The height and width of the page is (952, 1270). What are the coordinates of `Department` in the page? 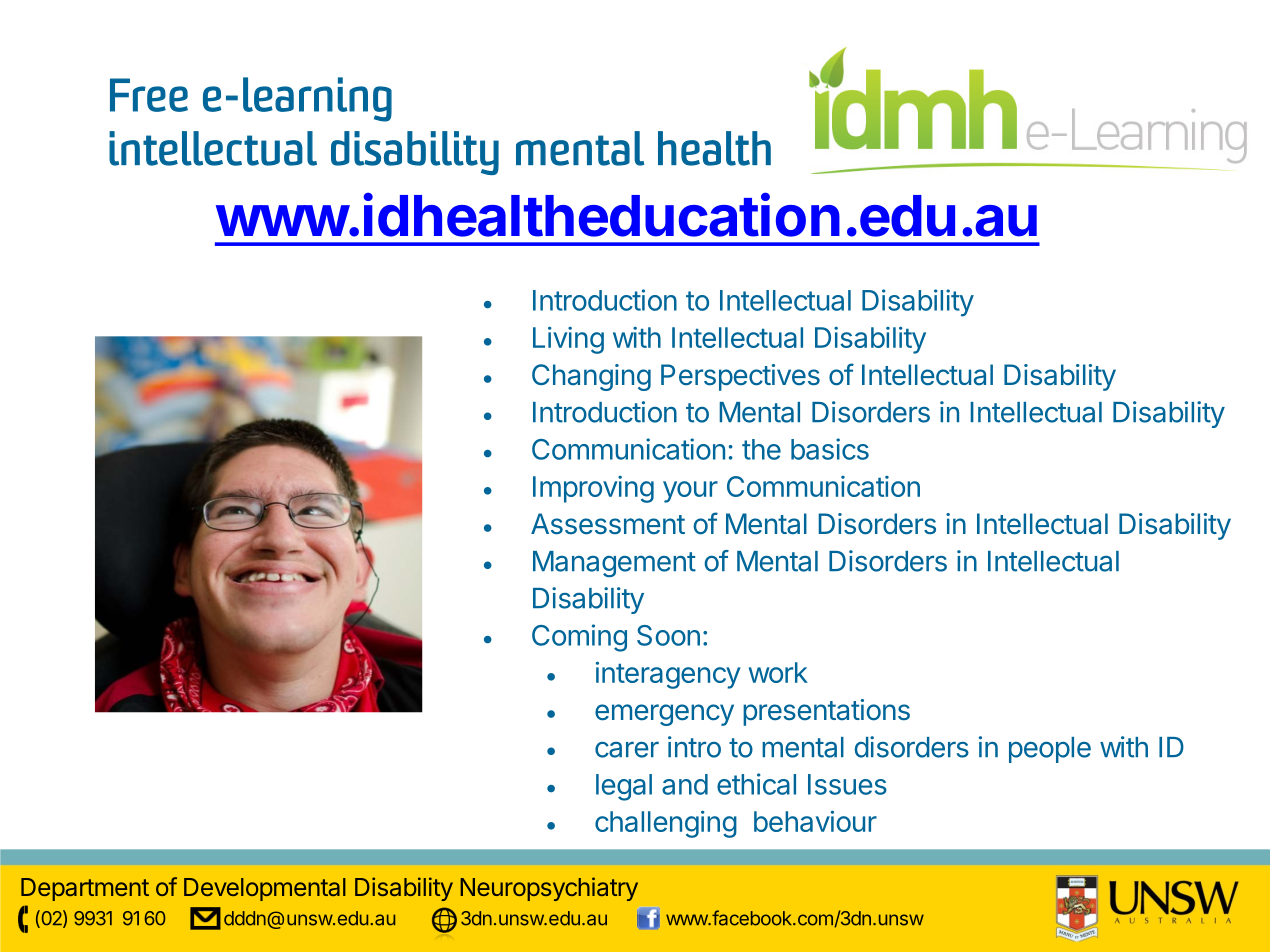 It's located at (85, 889).
